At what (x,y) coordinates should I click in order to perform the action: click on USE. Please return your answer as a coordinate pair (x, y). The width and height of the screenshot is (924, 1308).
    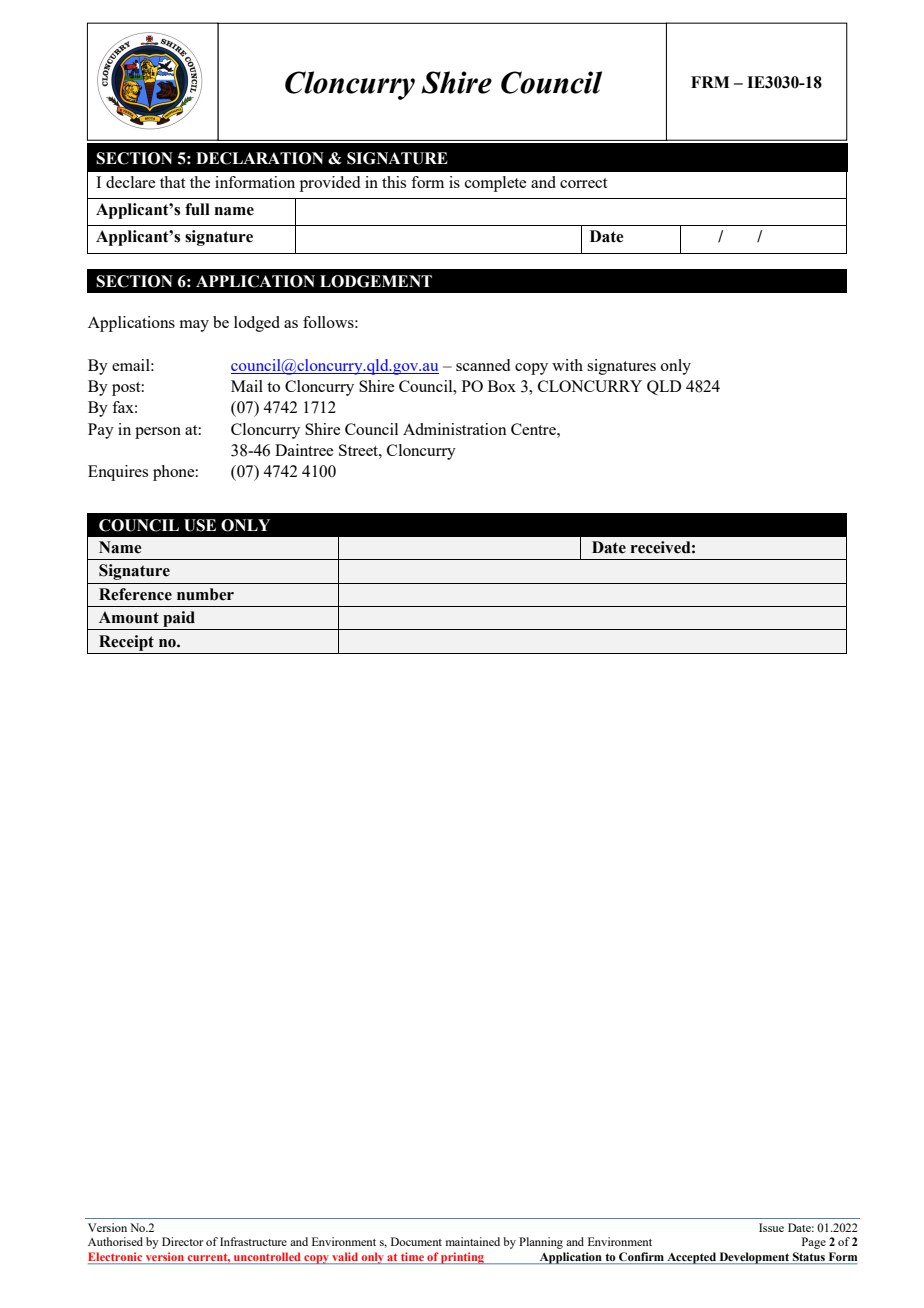
    Looking at the image, I should click on (200, 525).
